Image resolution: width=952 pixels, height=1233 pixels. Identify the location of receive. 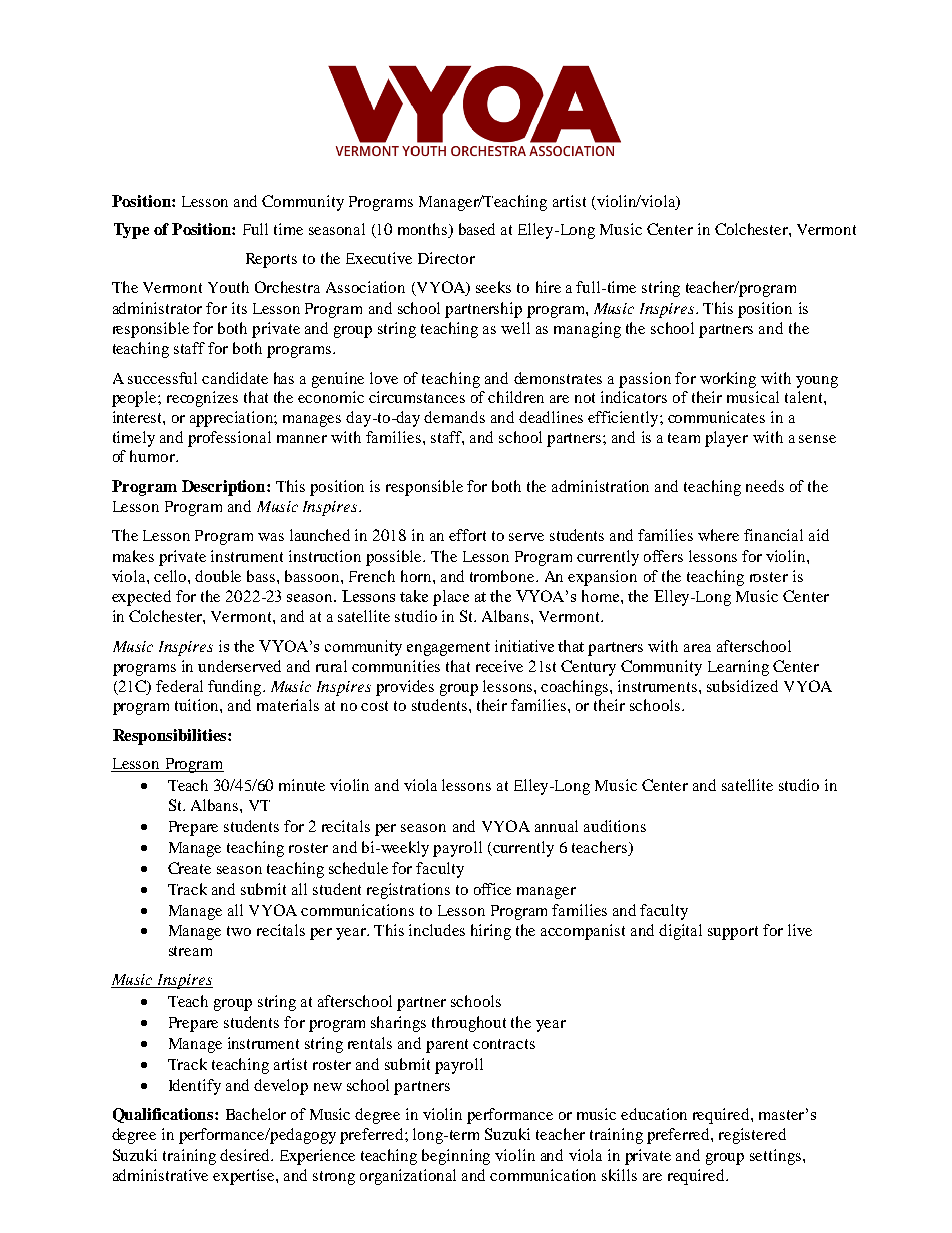
(499, 666).
